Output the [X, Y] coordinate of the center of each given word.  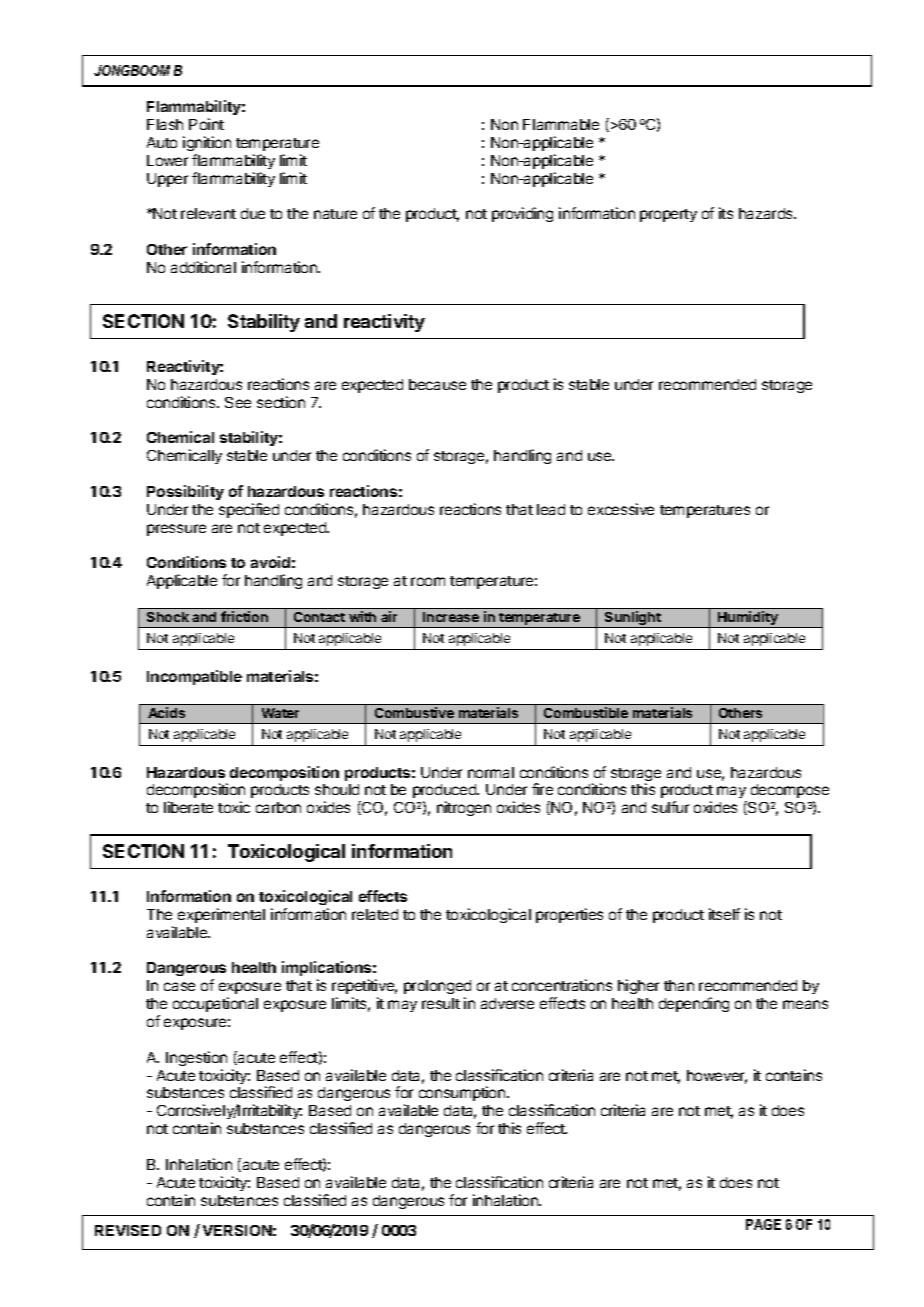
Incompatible [194, 677]
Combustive [414, 712]
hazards [767, 213]
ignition [207, 143]
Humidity [748, 619]
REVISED [128, 1230]
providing [522, 214]
